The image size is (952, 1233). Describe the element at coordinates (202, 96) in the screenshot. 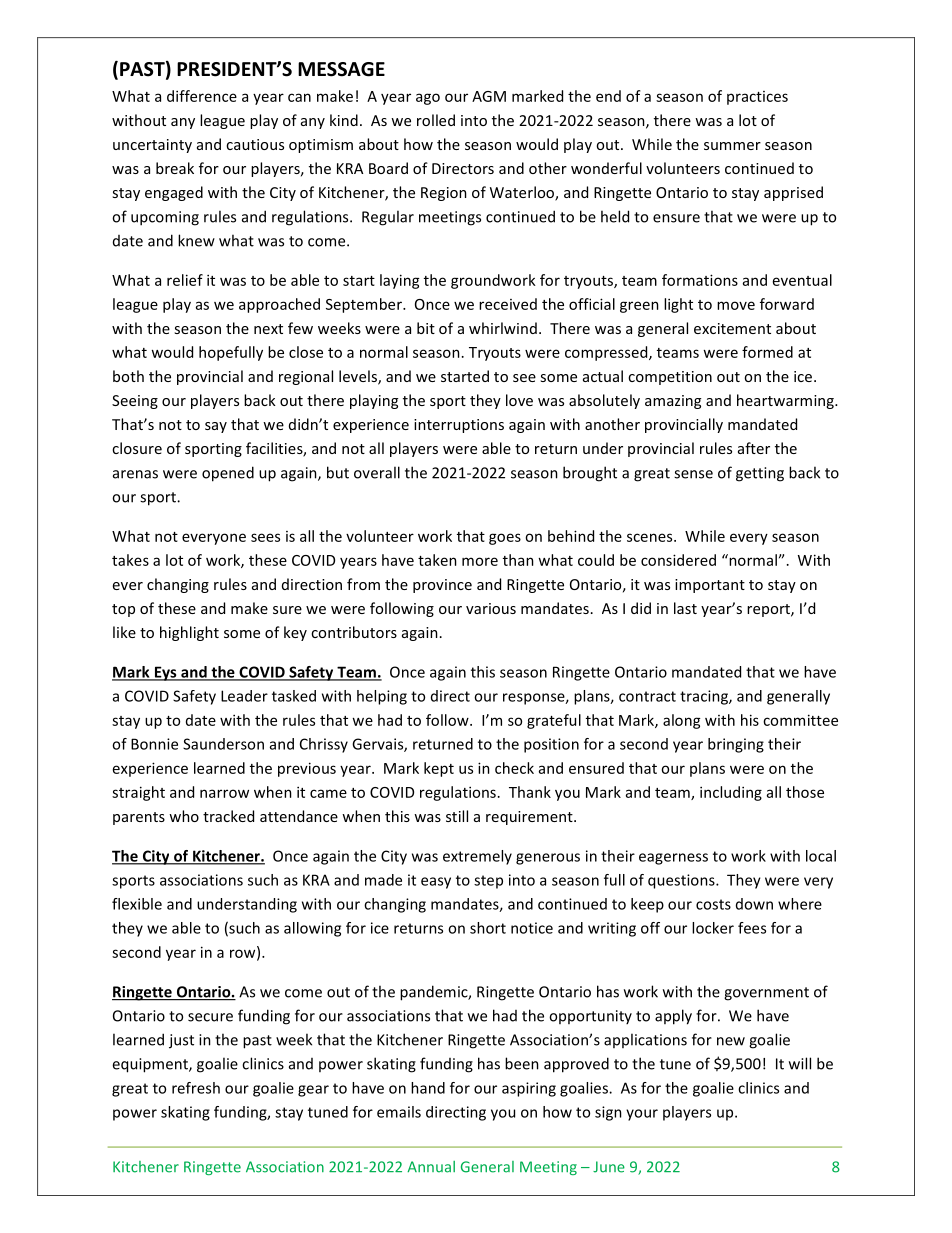

I see `difference` at that location.
